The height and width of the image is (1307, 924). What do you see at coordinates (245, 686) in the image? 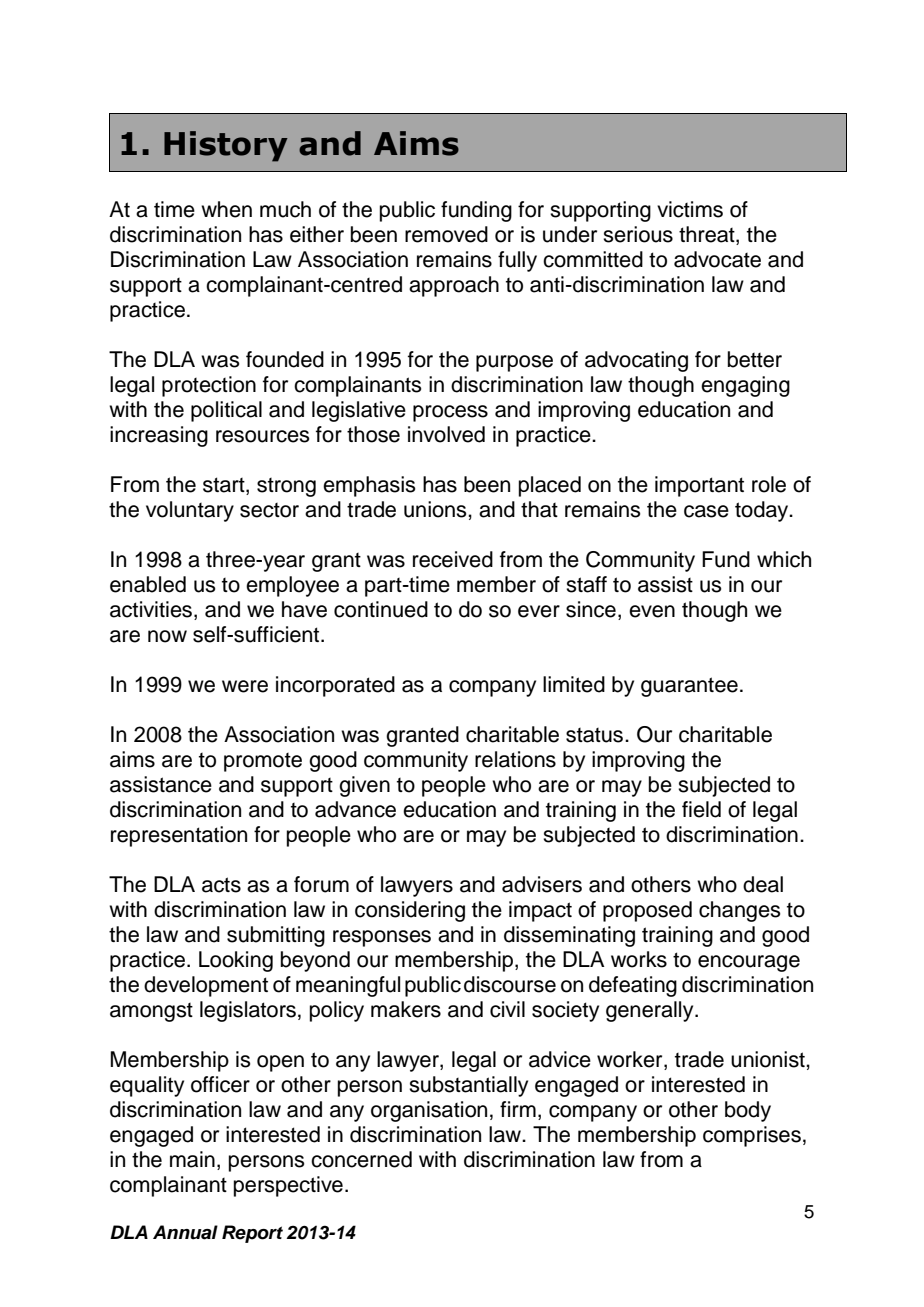
I see `were` at bounding box center [245, 686].
